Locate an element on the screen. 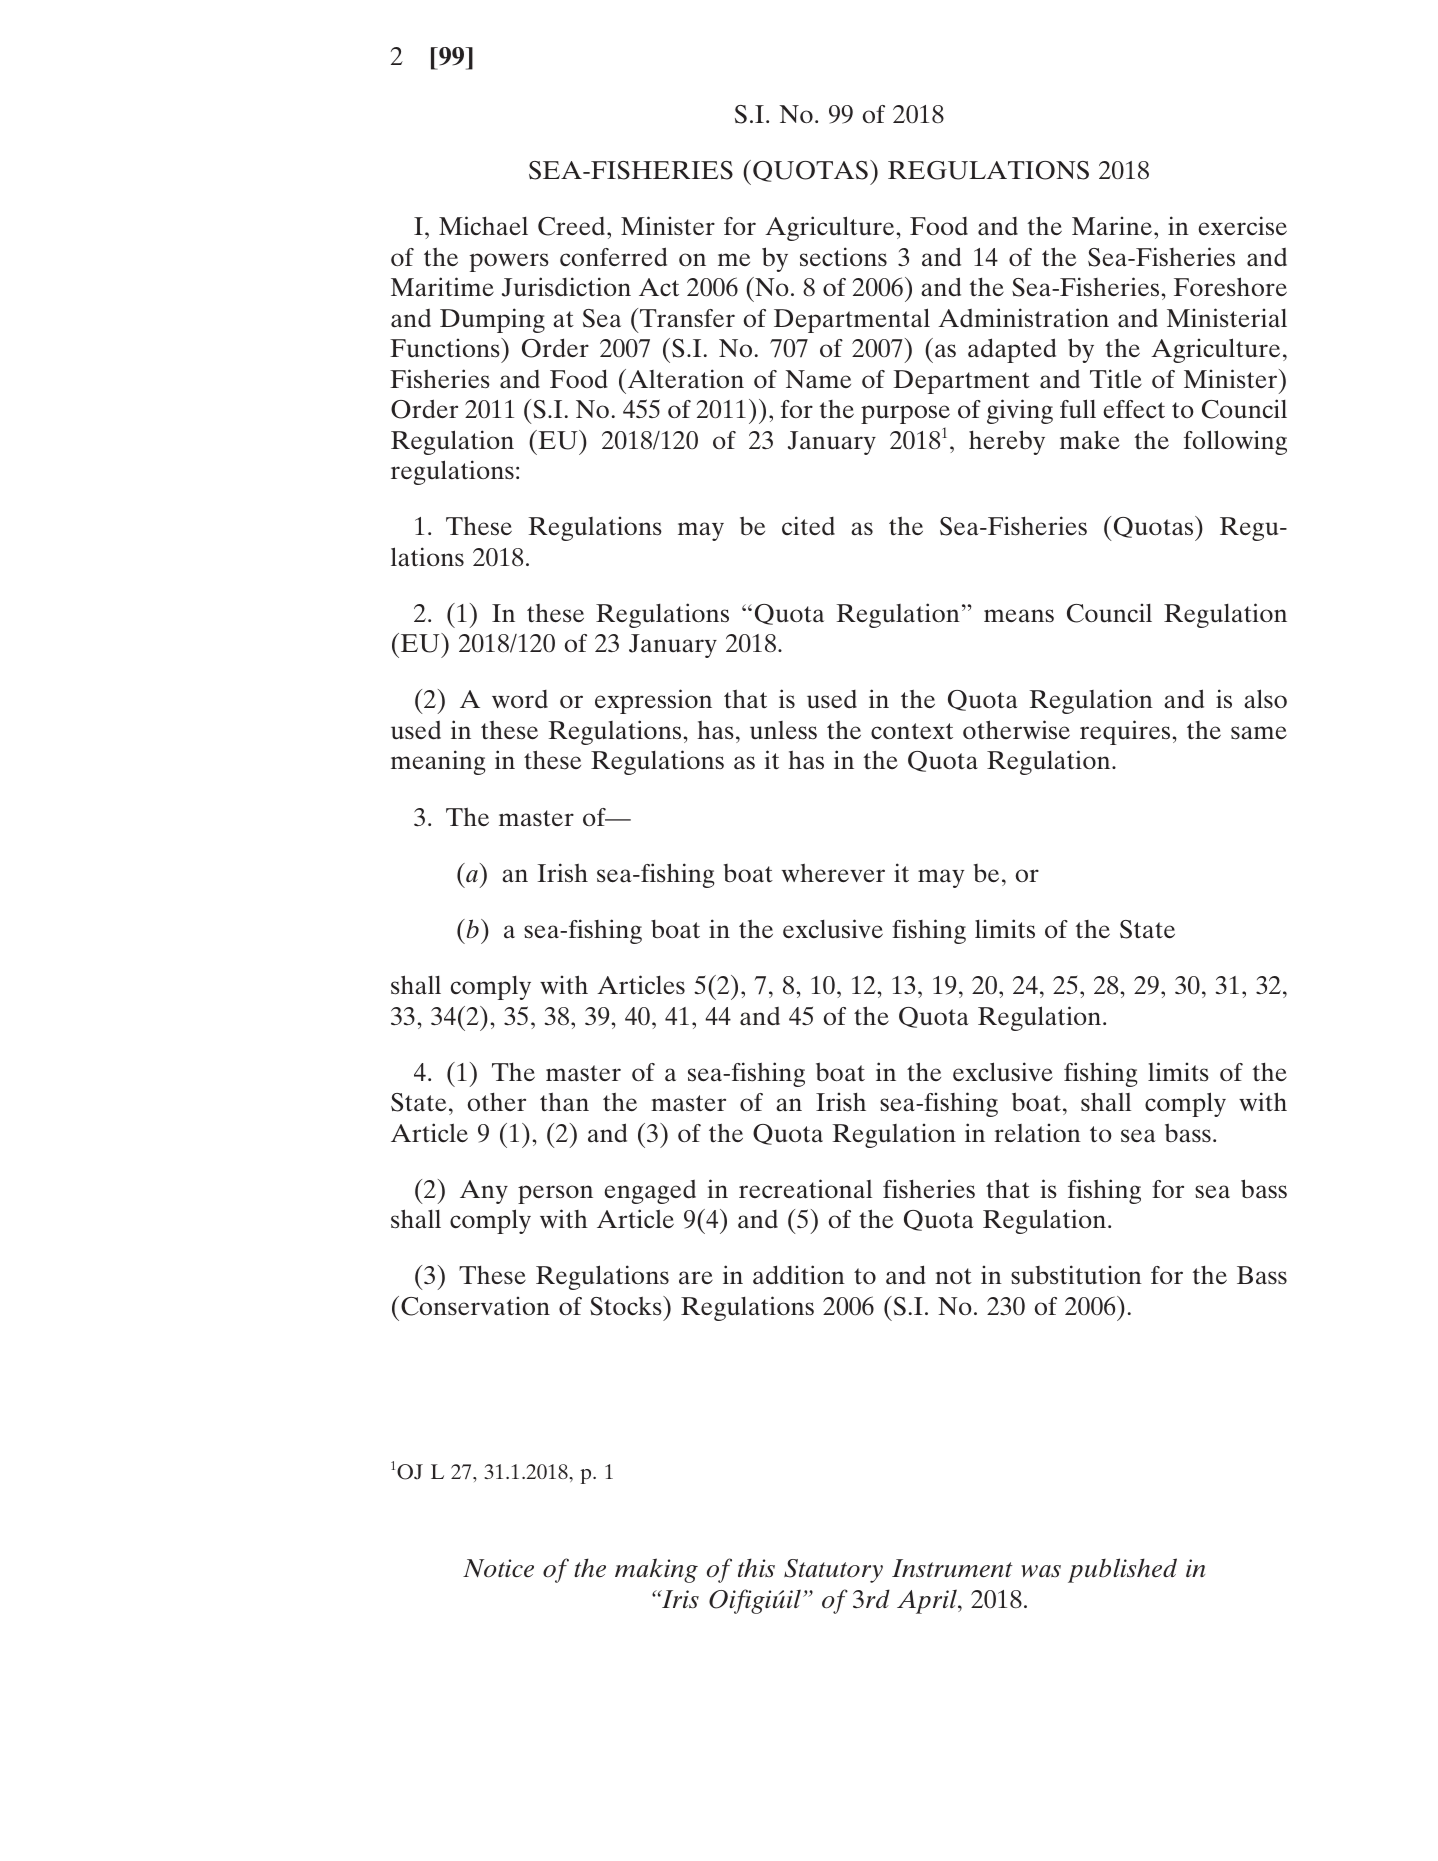 The width and height of the screenshot is (1438, 1861). means is located at coordinates (1019, 615).
